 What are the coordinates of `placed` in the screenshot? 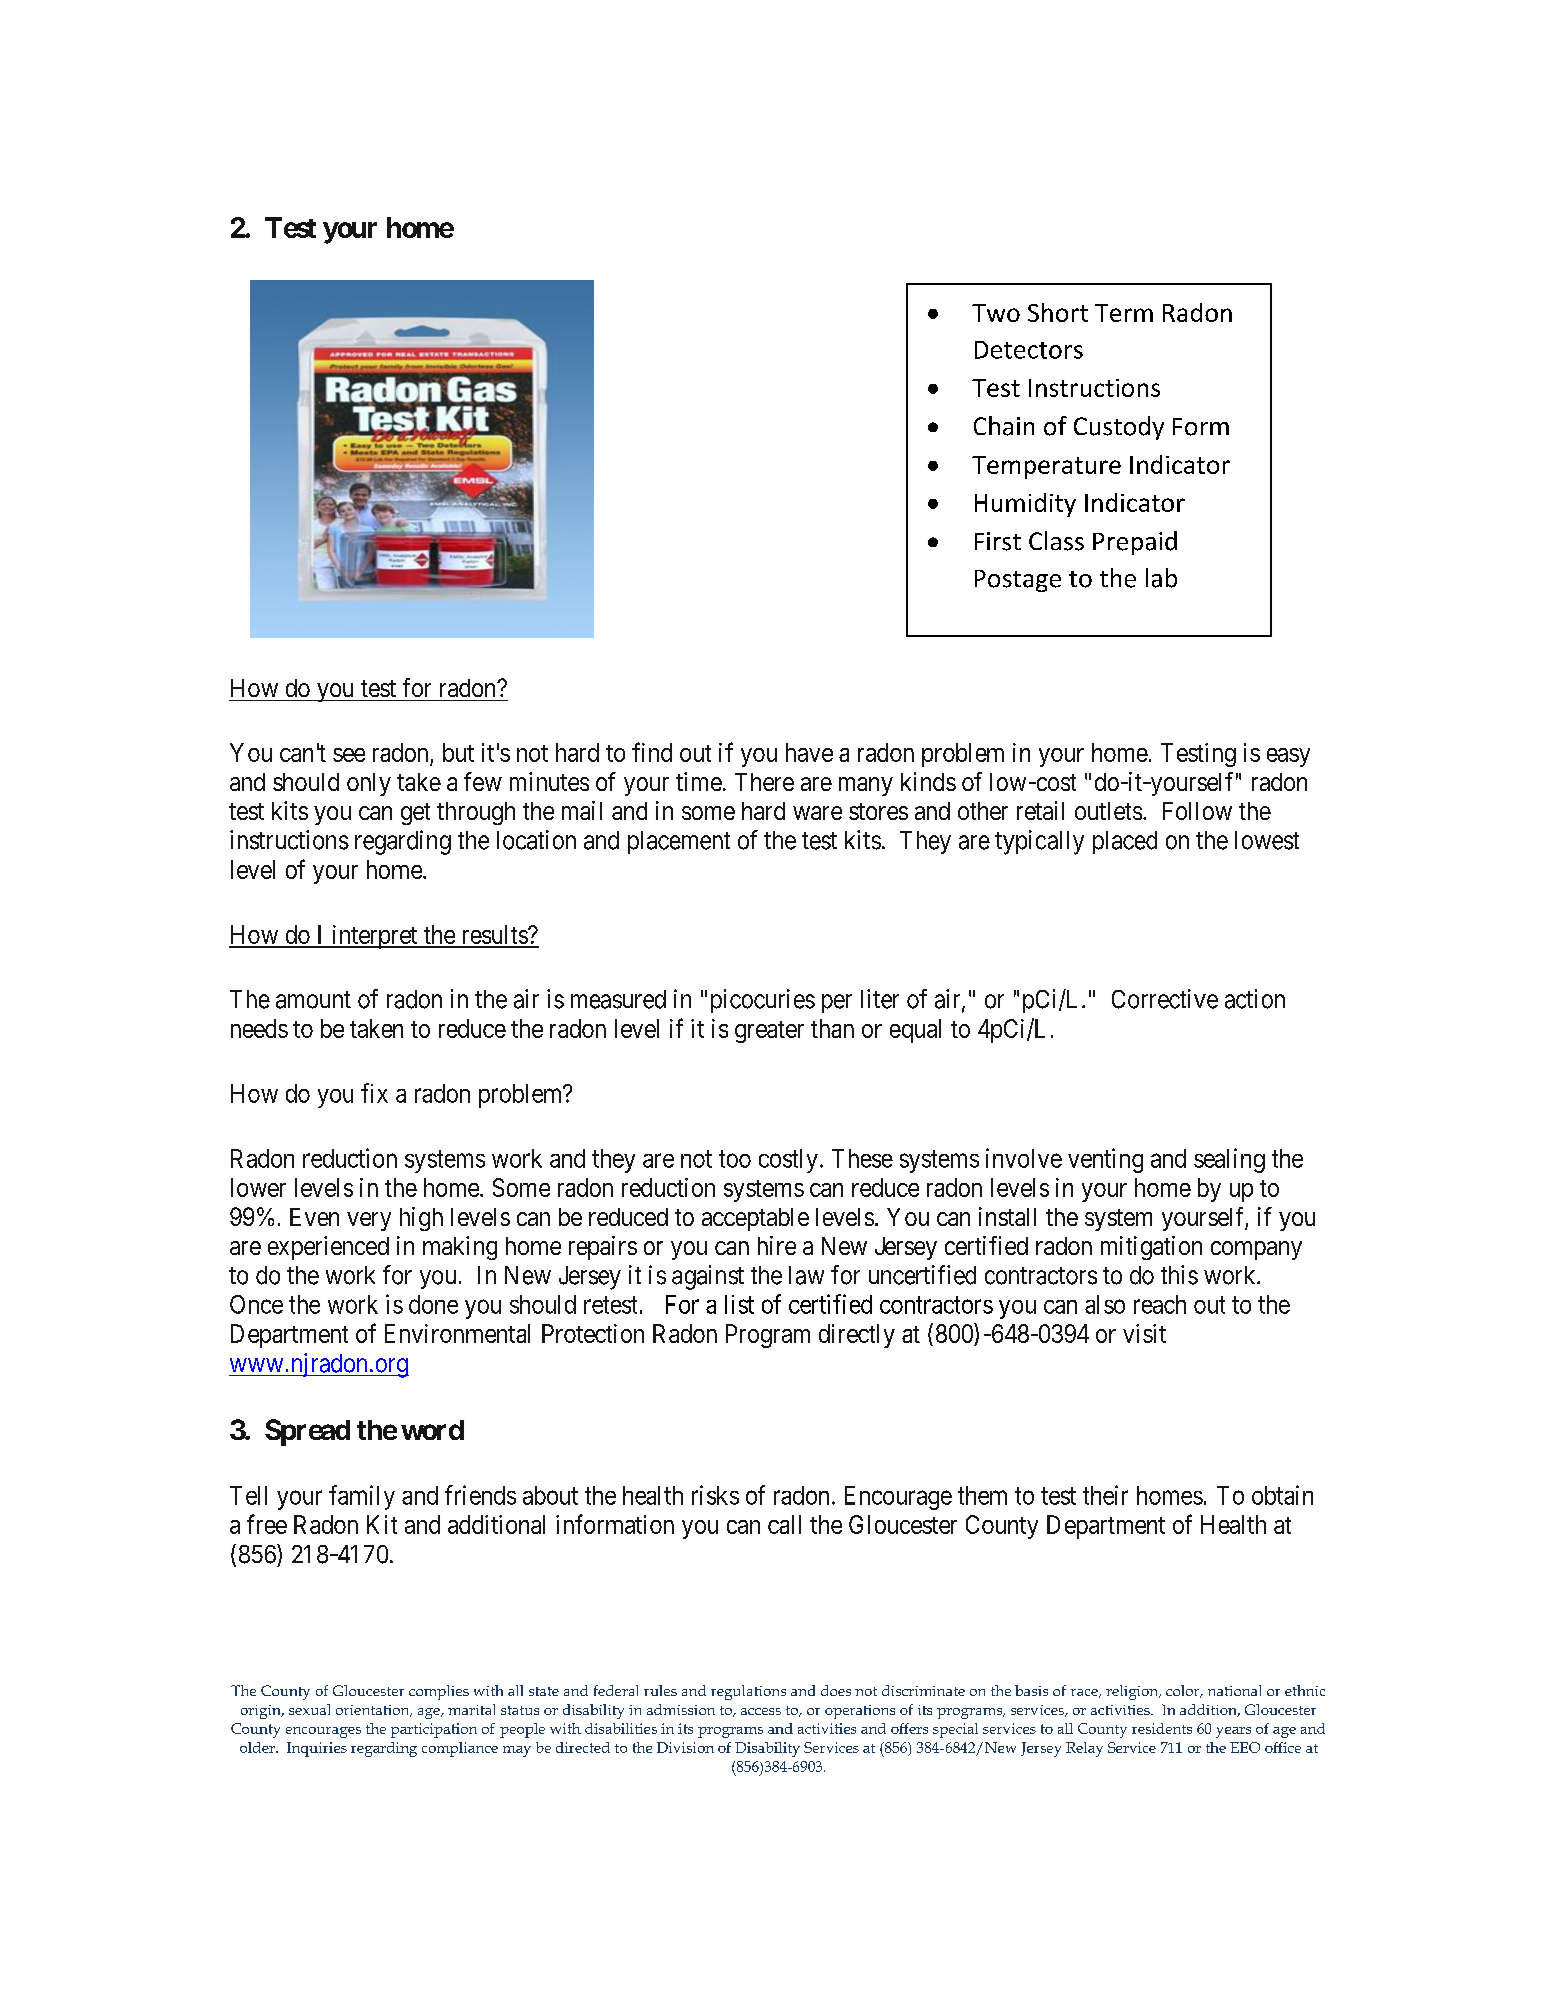 It's located at (1125, 842).
